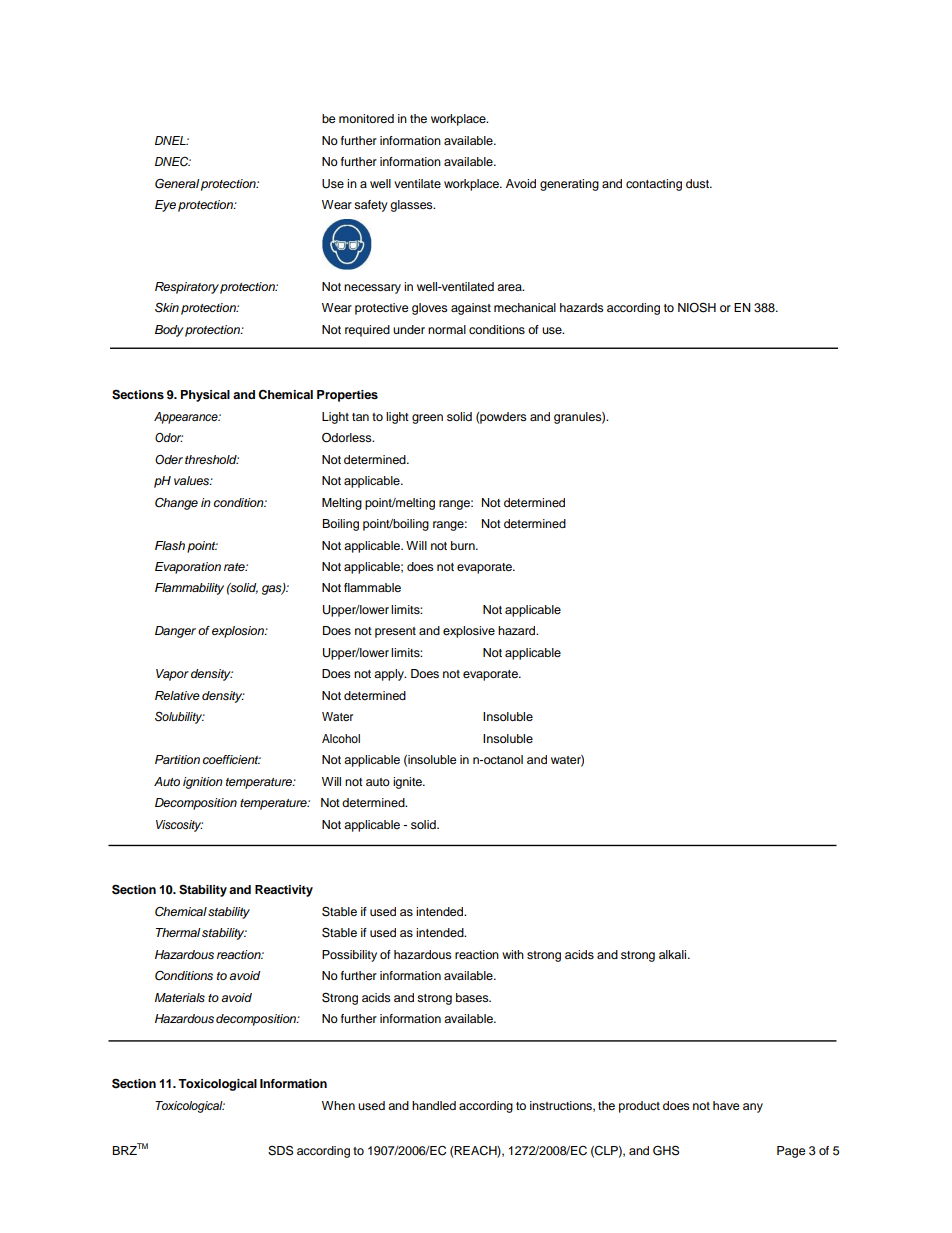 The image size is (952, 1233). Describe the element at coordinates (464, 545) in the image. I see `burn` at that location.
